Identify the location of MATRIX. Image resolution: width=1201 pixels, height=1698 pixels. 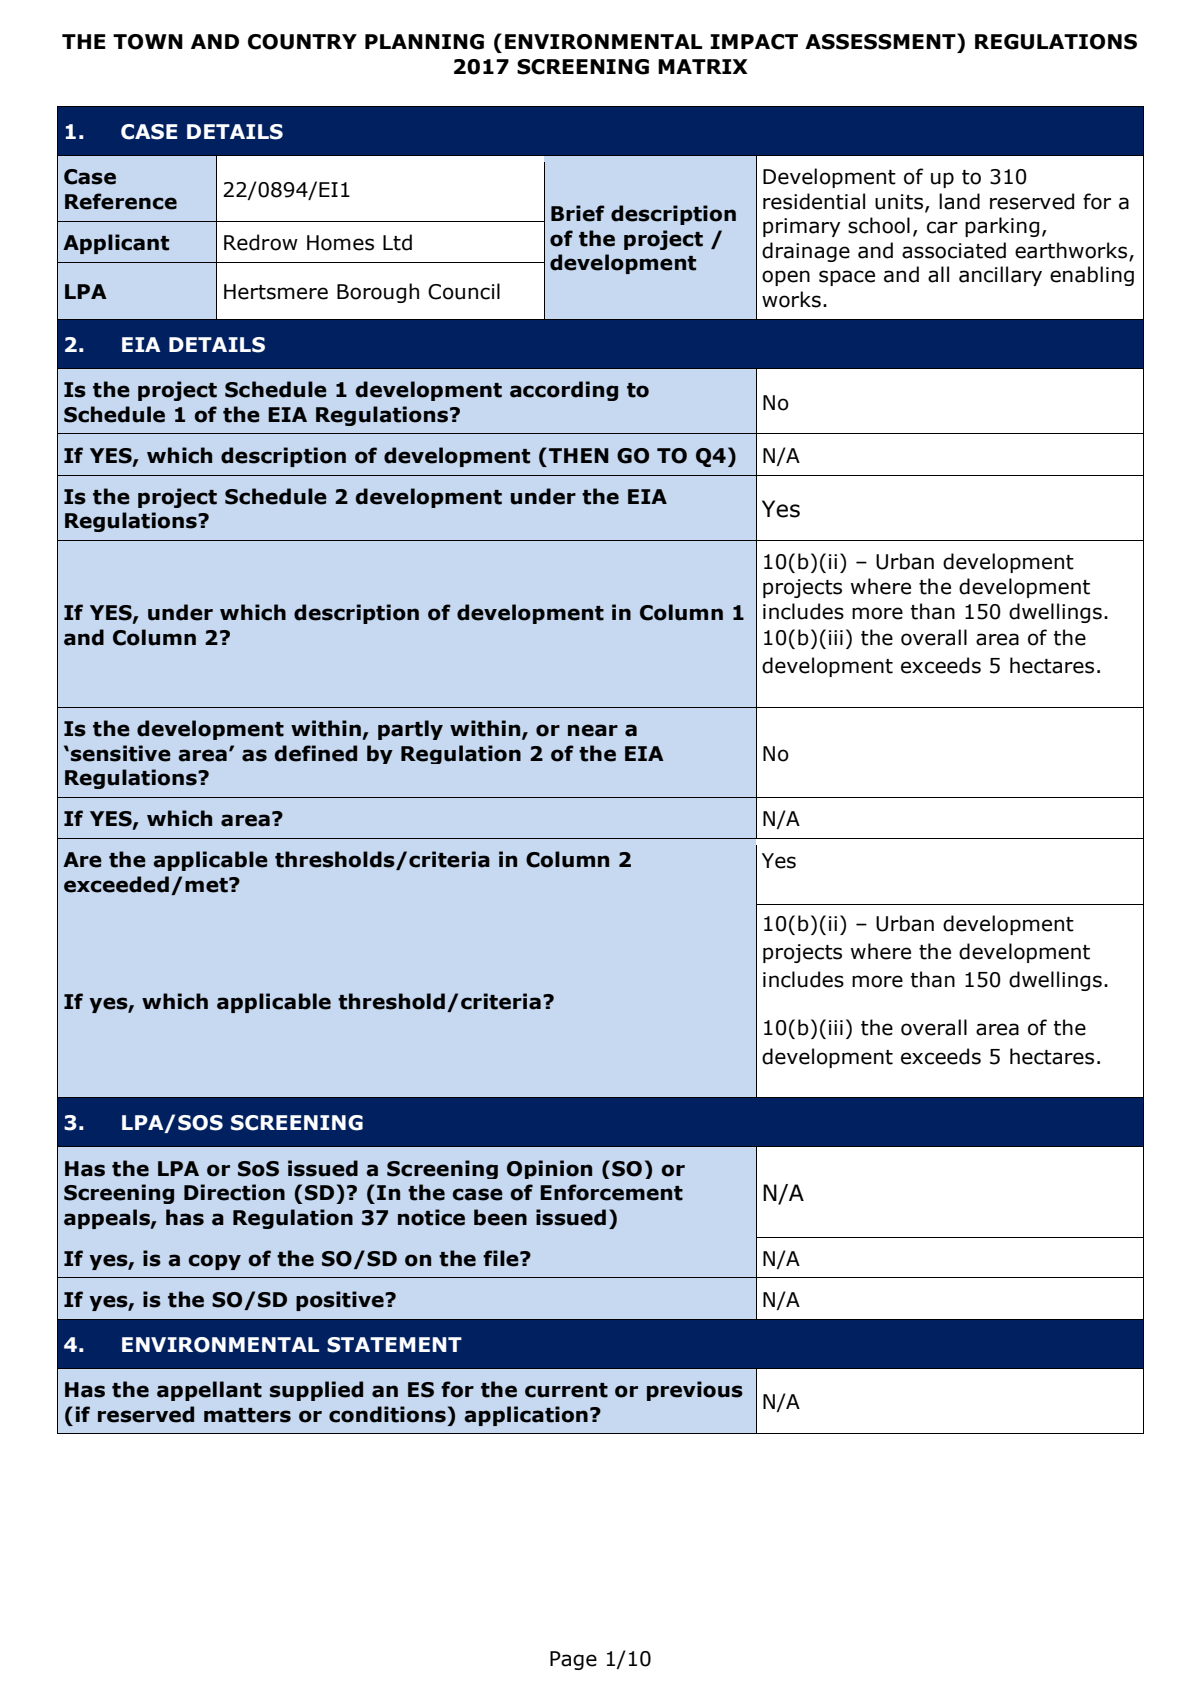
(703, 66).
